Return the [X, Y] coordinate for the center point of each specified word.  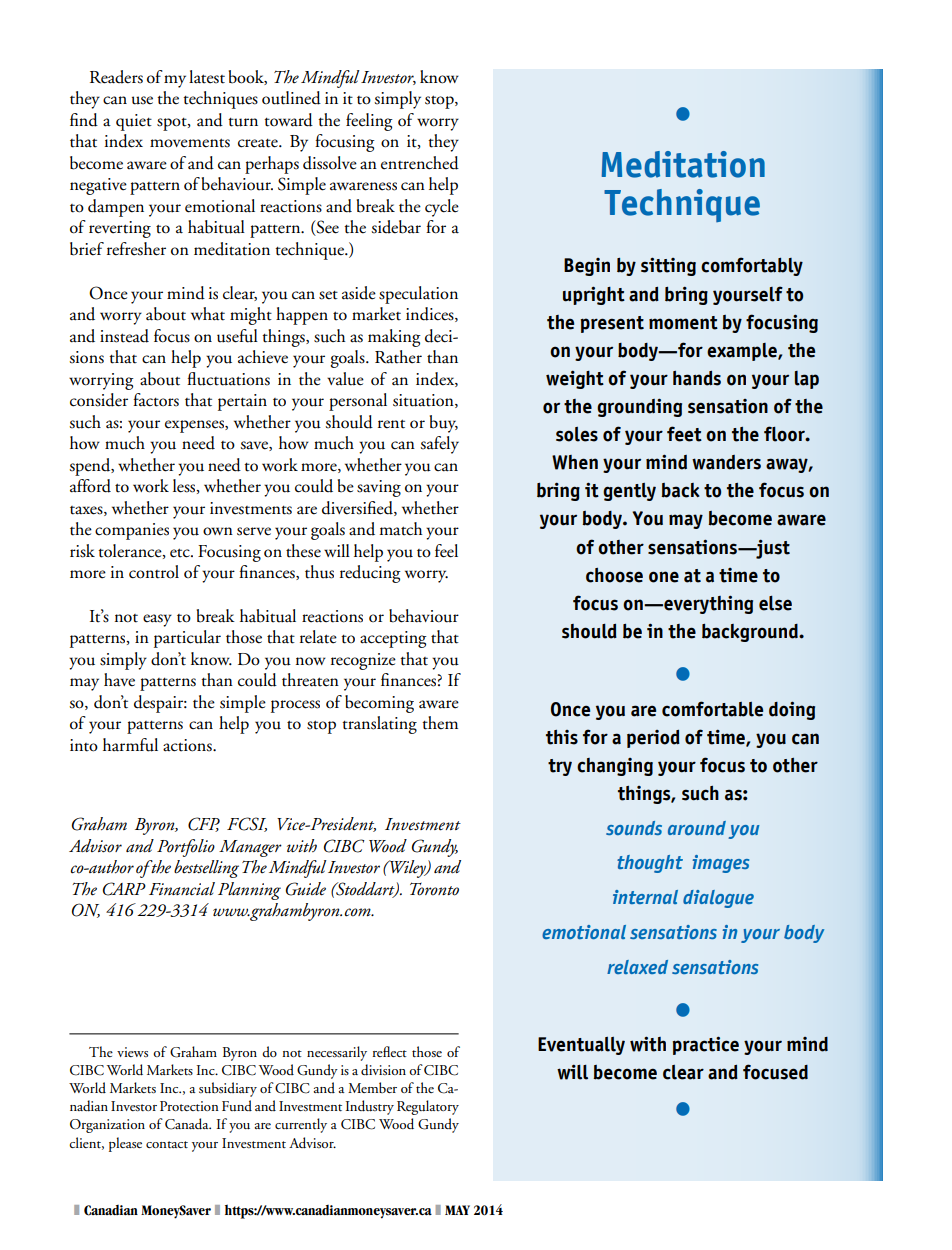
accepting [393, 639]
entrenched [420, 163]
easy [157, 620]
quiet [134, 122]
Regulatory [428, 1107]
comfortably [752, 266]
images [721, 864]
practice [706, 1045]
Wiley [408, 869]
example [743, 352]
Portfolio [186, 848]
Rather [398, 357]
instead [124, 336]
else [775, 603]
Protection [189, 1106]
